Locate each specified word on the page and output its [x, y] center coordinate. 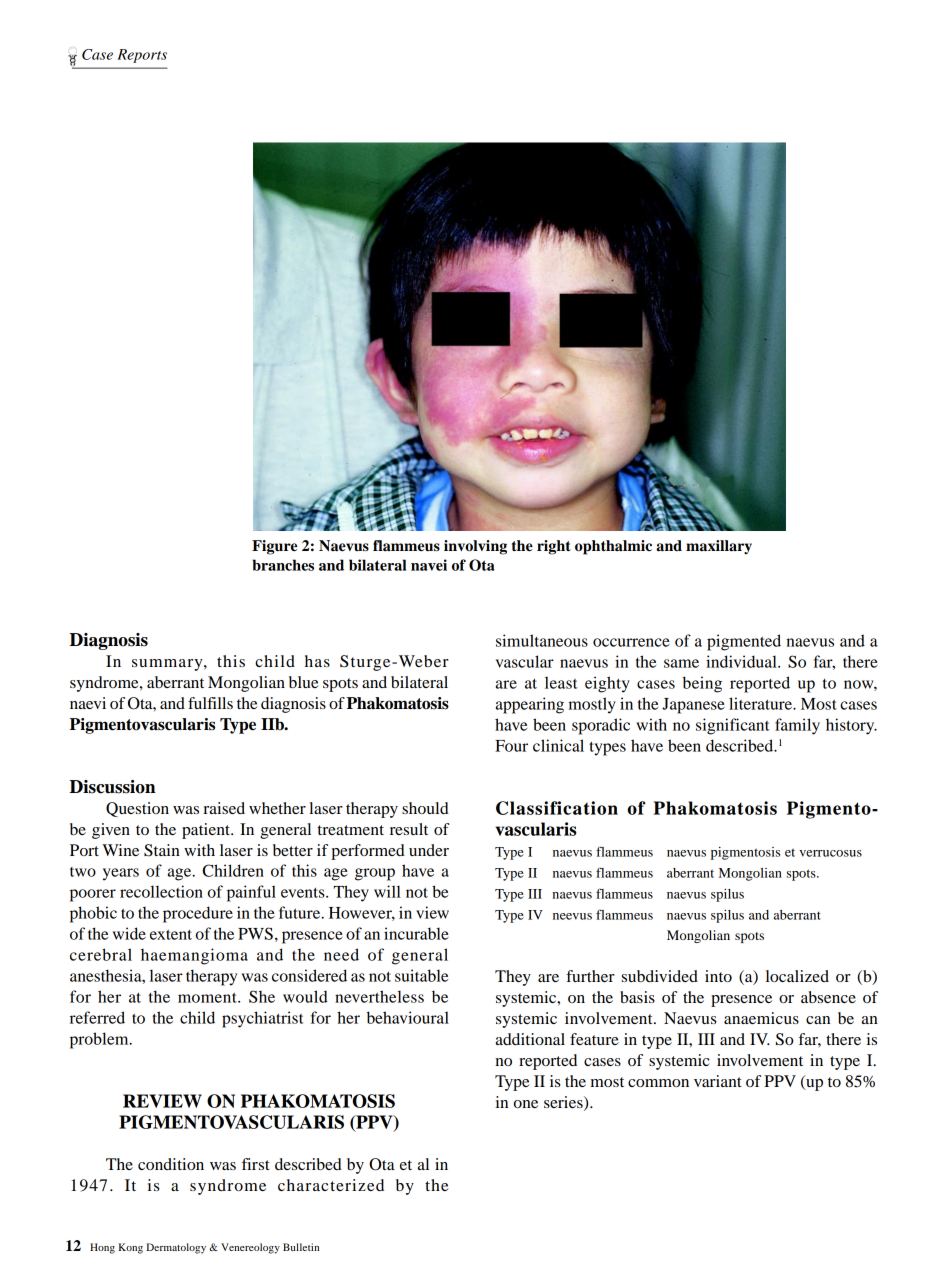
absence [828, 997]
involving [475, 547]
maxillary [719, 547]
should [425, 808]
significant [733, 726]
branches [283, 565]
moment [208, 997]
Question [137, 809]
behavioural [408, 1017]
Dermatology [176, 1248]
